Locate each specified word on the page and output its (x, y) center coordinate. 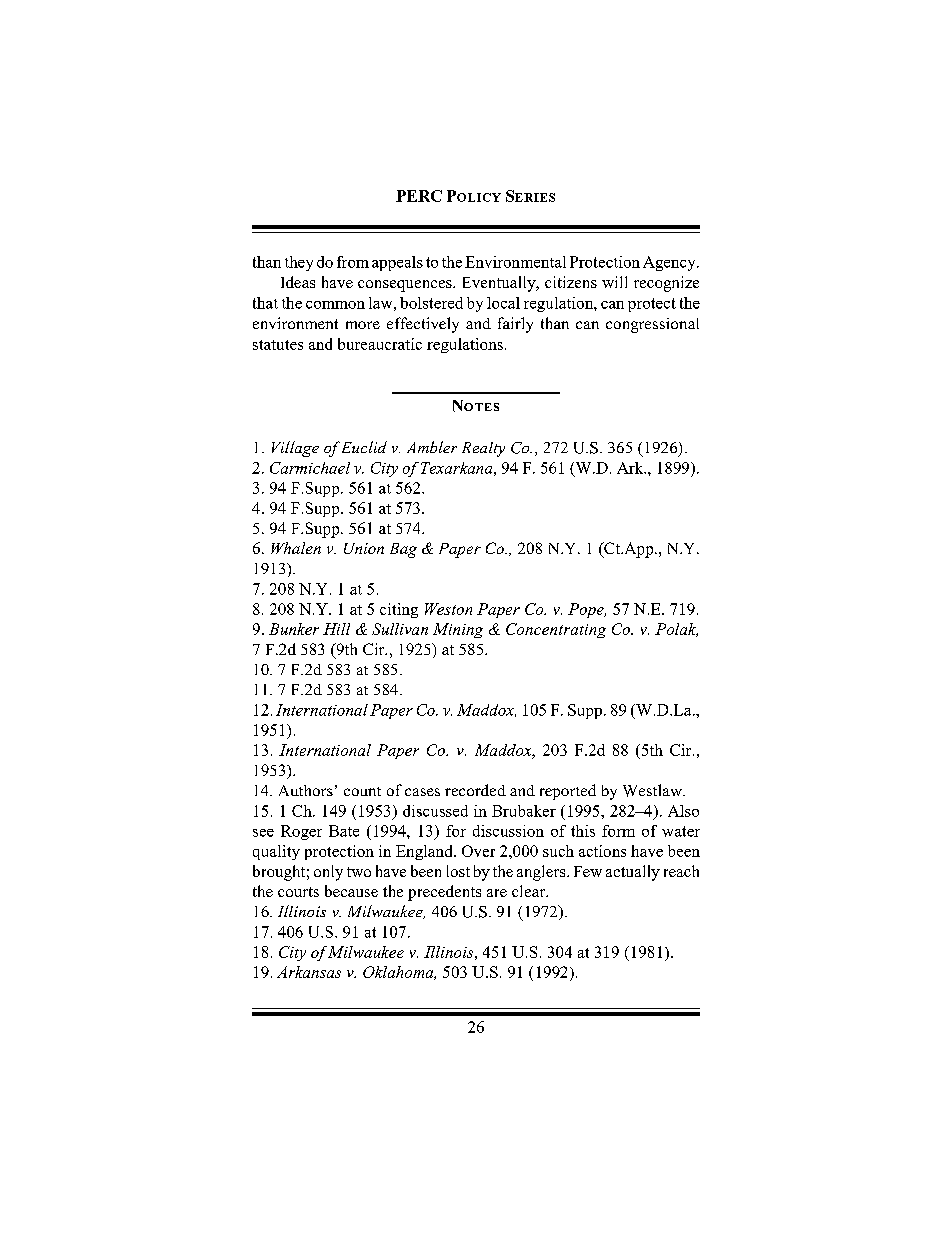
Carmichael (310, 468)
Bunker (294, 629)
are (497, 893)
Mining (458, 630)
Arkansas (309, 972)
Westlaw (654, 790)
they (299, 263)
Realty (483, 449)
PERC (419, 196)
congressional (652, 325)
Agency (670, 263)
